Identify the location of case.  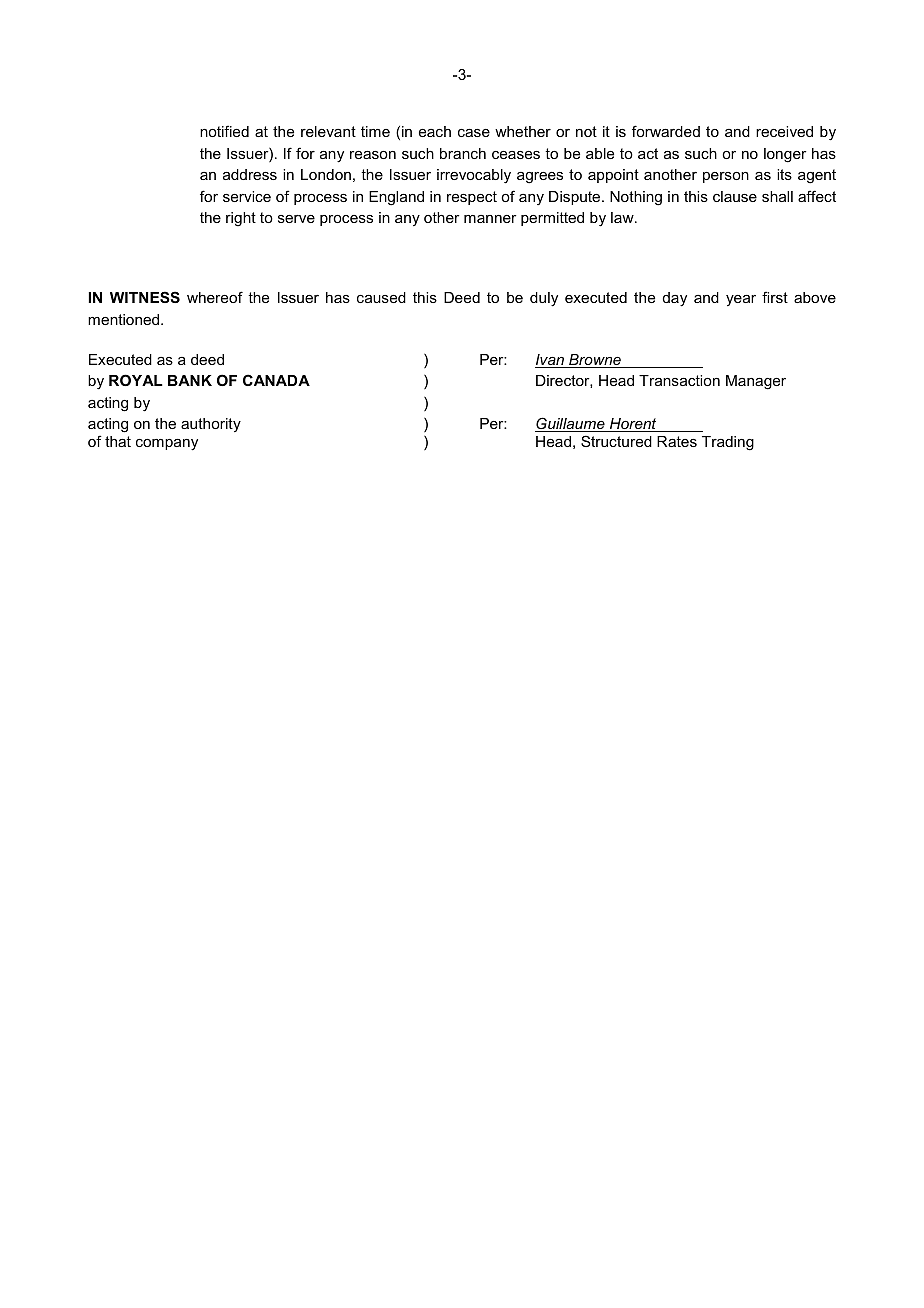
(474, 133).
